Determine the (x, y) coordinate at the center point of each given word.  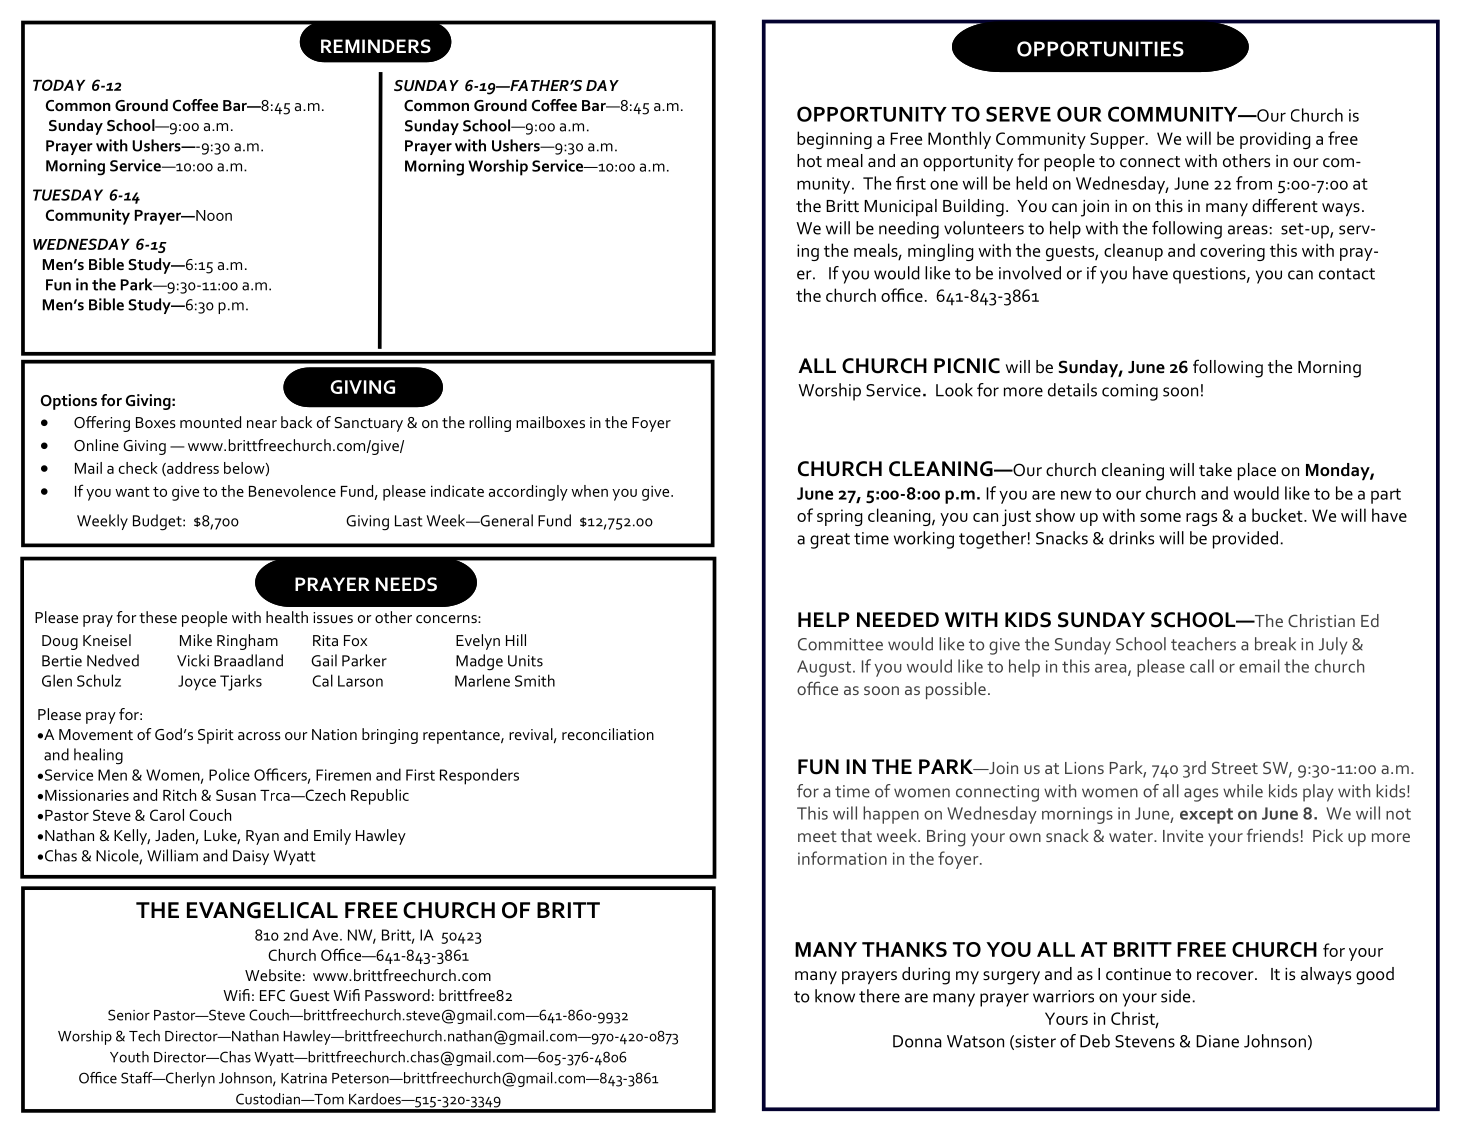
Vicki (193, 660)
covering (1232, 252)
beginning (834, 140)
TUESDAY (68, 195)
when (589, 491)
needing (909, 230)
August (824, 668)
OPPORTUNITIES (1100, 49)
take (1215, 470)
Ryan (262, 837)
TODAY (59, 85)
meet (817, 836)
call (1202, 666)
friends (1273, 835)
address (192, 469)
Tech (144, 1036)
